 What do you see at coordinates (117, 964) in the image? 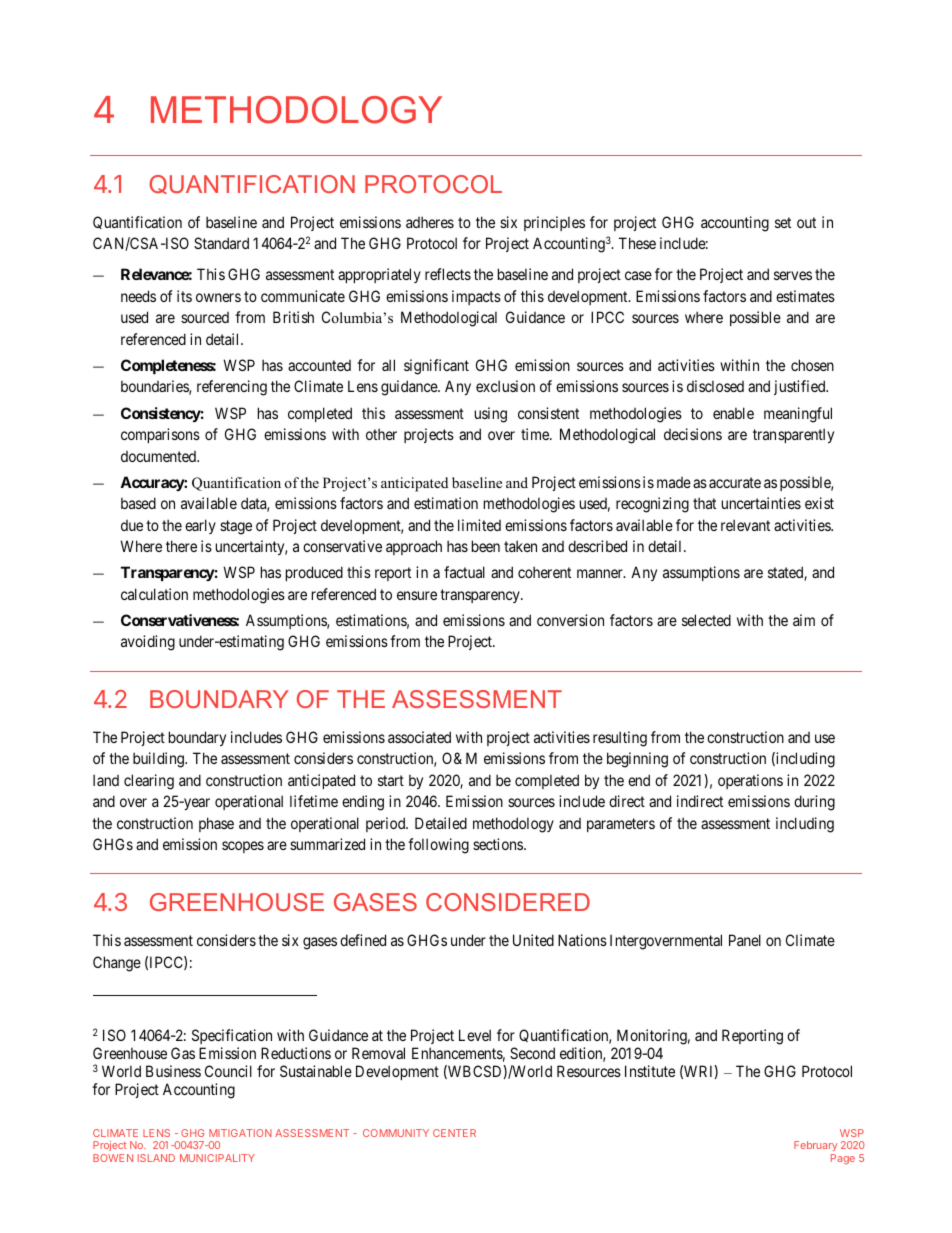
I see `Change` at bounding box center [117, 964].
